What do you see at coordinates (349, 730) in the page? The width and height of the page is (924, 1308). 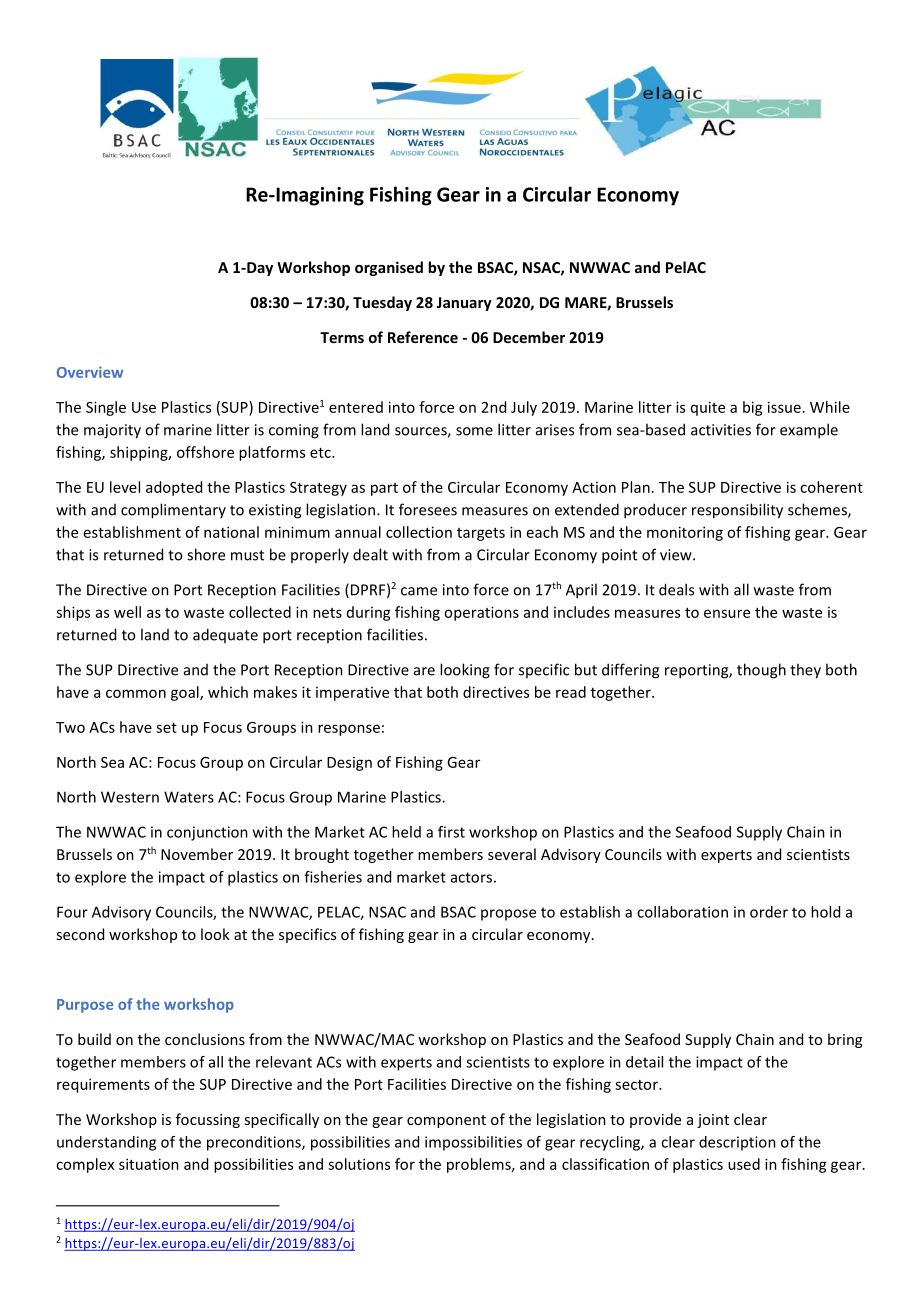 I see `response` at bounding box center [349, 730].
